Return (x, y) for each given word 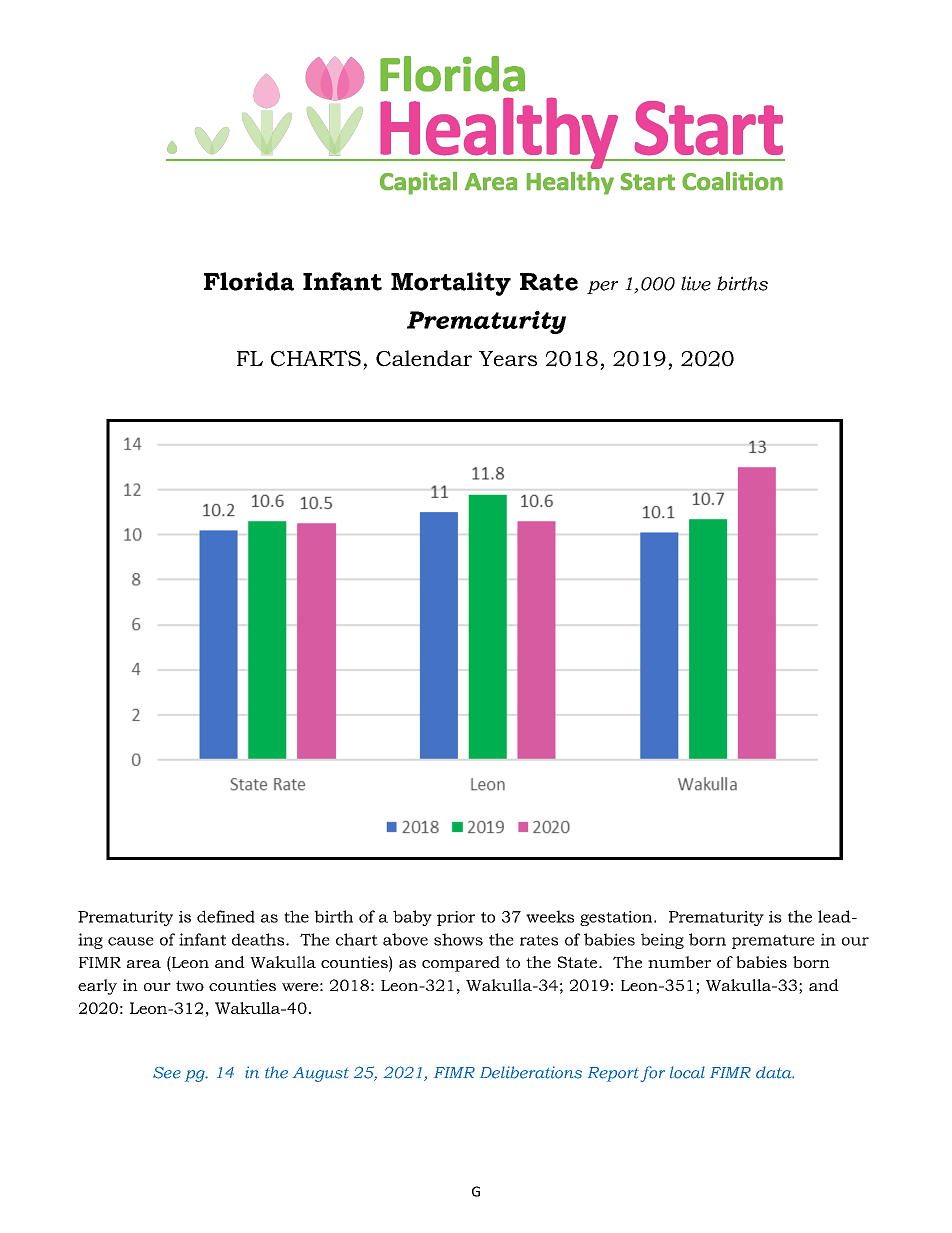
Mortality (451, 284)
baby (412, 918)
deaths (259, 939)
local (687, 1072)
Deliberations (531, 1072)
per (602, 287)
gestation (617, 918)
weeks (550, 916)
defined (226, 916)
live (696, 283)
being (662, 941)
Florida (249, 281)
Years (508, 359)
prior (456, 918)
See (167, 1073)
